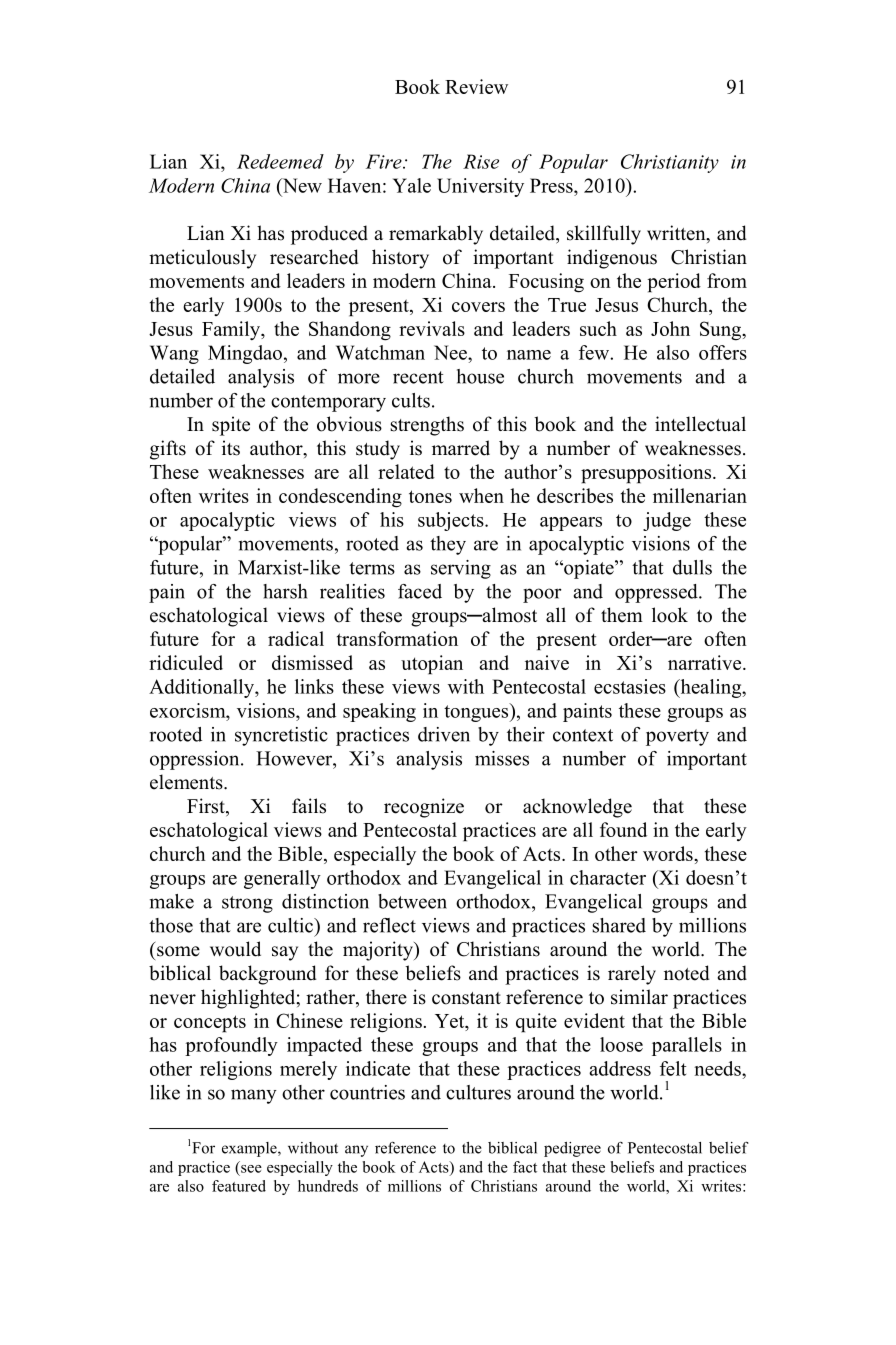 This screenshot has width=896, height=1345. What do you see at coordinates (280, 161) in the screenshot?
I see `Redeemed` at bounding box center [280, 161].
